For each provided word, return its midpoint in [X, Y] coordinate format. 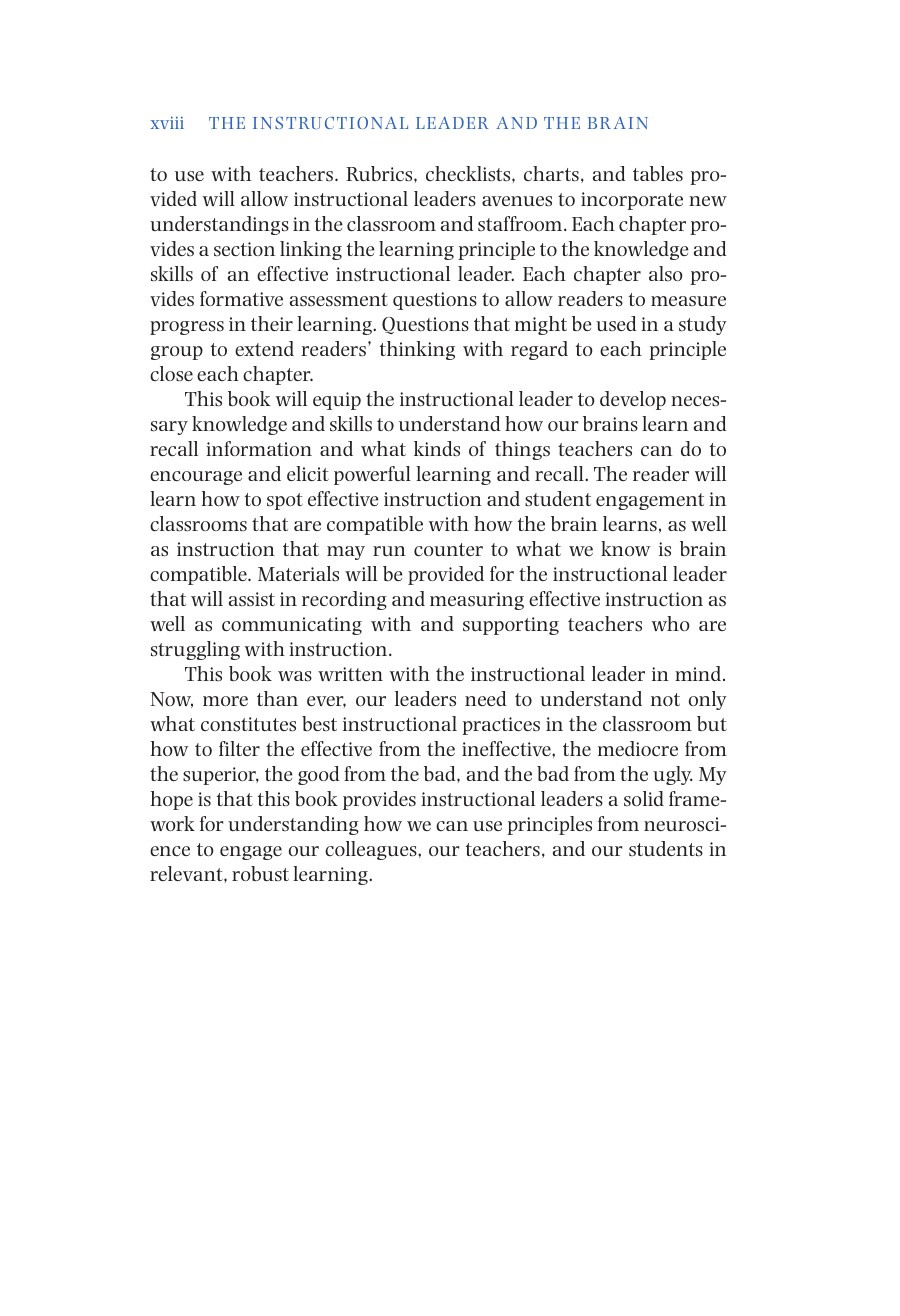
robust [260, 874]
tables [658, 174]
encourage [196, 478]
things [522, 450]
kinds [437, 448]
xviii [167, 123]
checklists [469, 174]
